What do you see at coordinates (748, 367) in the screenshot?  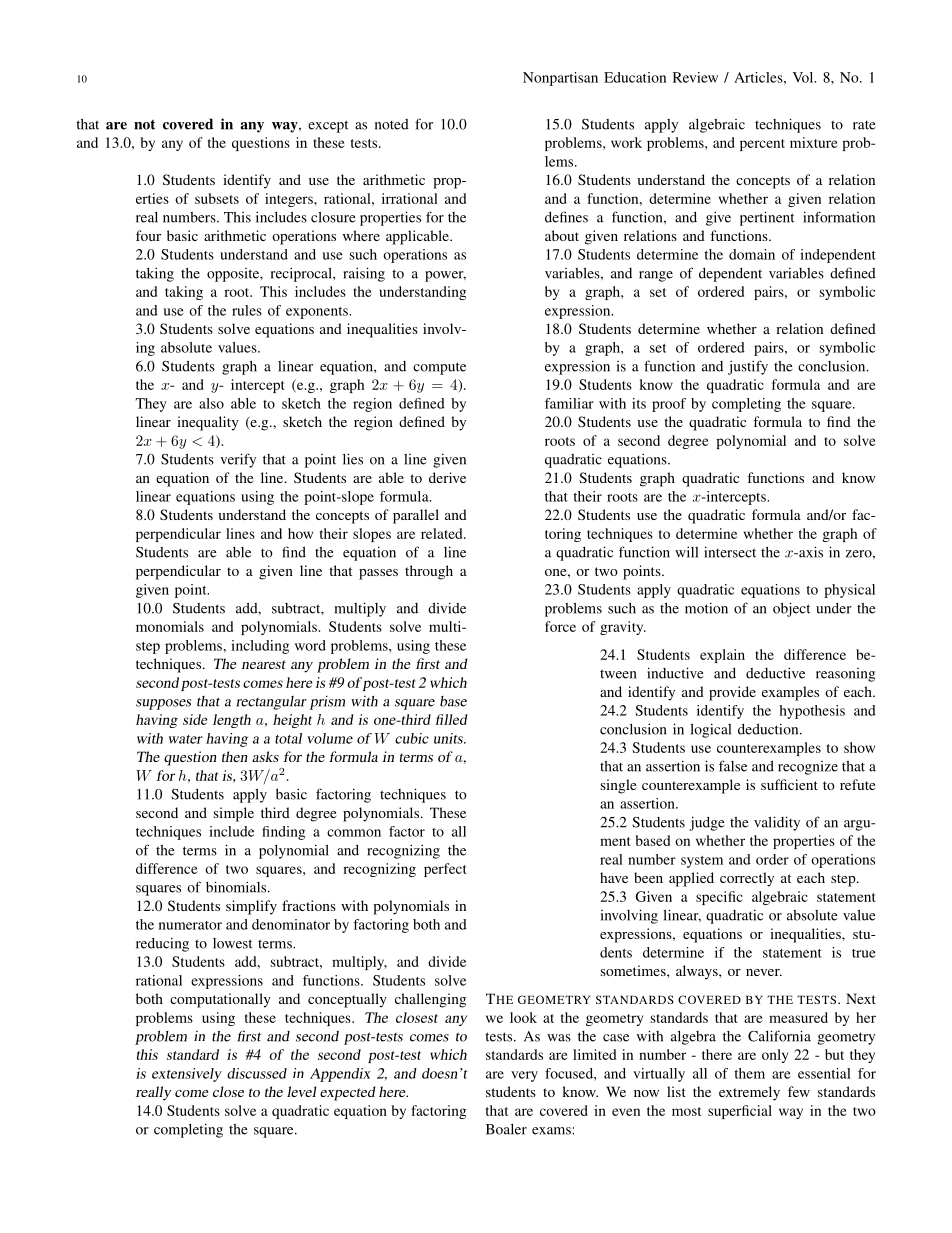 I see `justify` at bounding box center [748, 367].
